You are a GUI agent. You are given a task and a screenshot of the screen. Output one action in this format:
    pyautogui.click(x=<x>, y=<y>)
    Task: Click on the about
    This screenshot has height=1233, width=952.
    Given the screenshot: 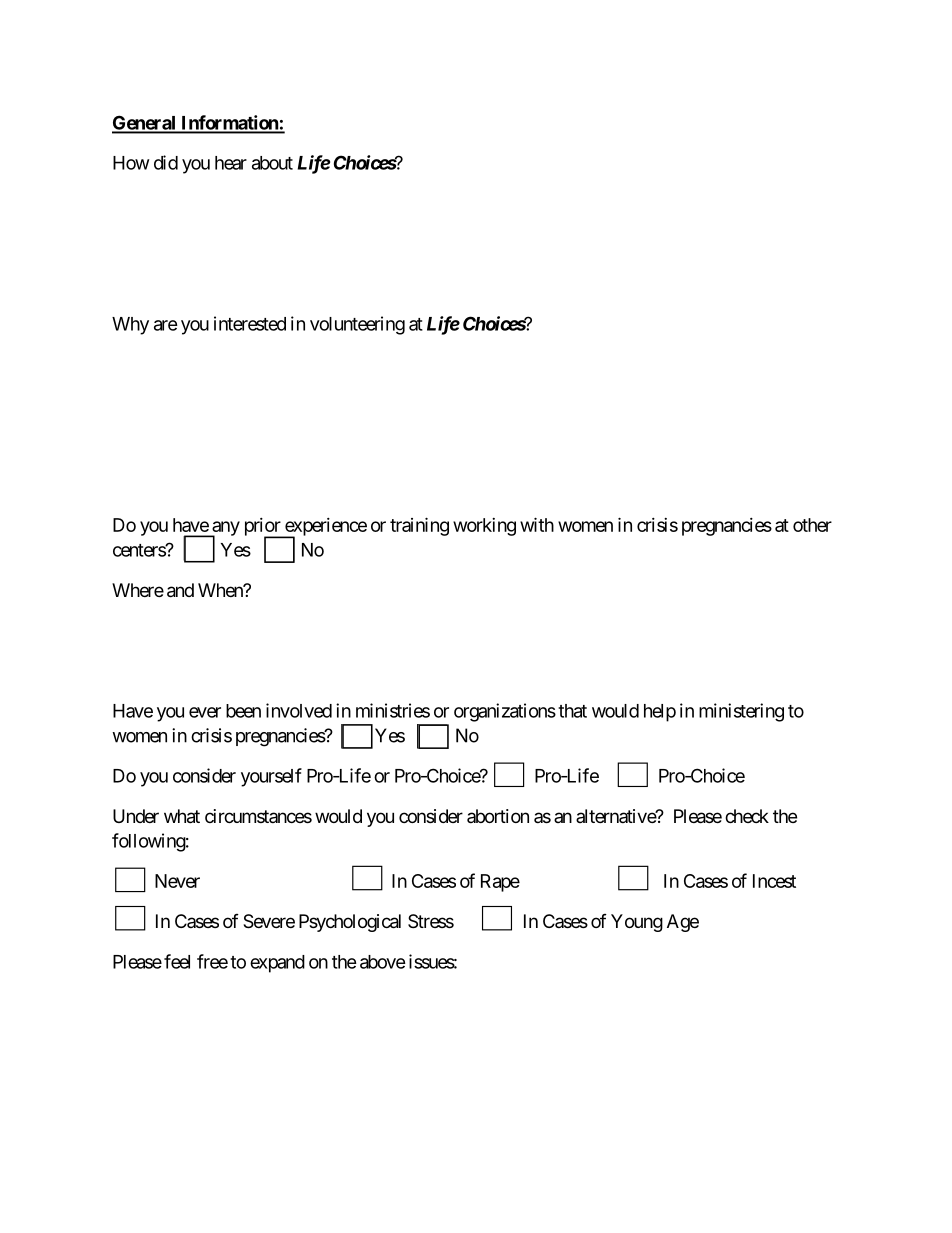 What is the action you would take?
    pyautogui.click(x=272, y=163)
